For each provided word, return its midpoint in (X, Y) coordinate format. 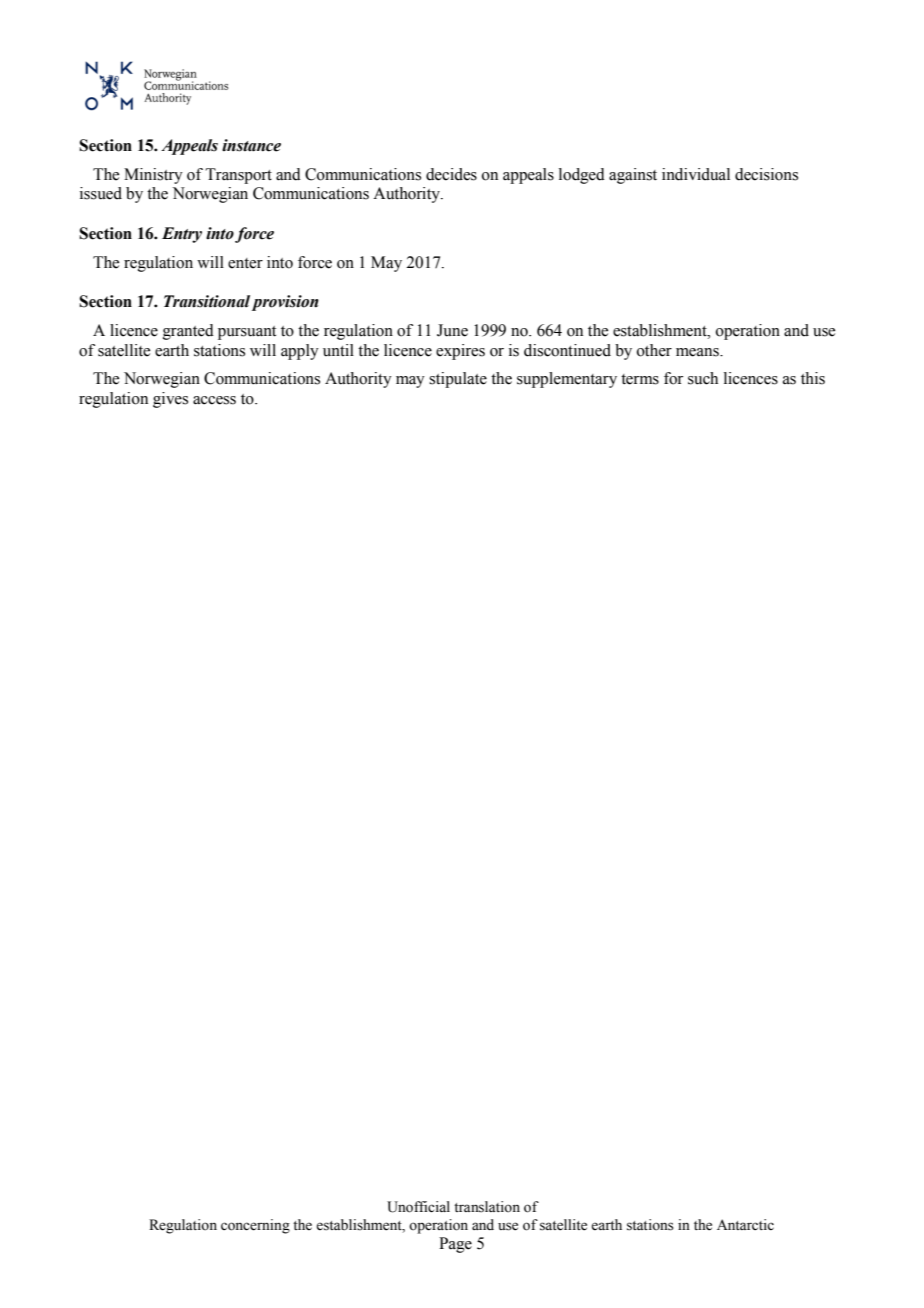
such (703, 378)
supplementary (567, 380)
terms (640, 379)
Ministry (153, 176)
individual (696, 174)
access (214, 400)
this (813, 378)
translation (487, 1207)
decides (451, 174)
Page (455, 1245)
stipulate (458, 380)
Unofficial (418, 1207)
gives (170, 400)
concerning (255, 1226)
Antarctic (745, 1224)
